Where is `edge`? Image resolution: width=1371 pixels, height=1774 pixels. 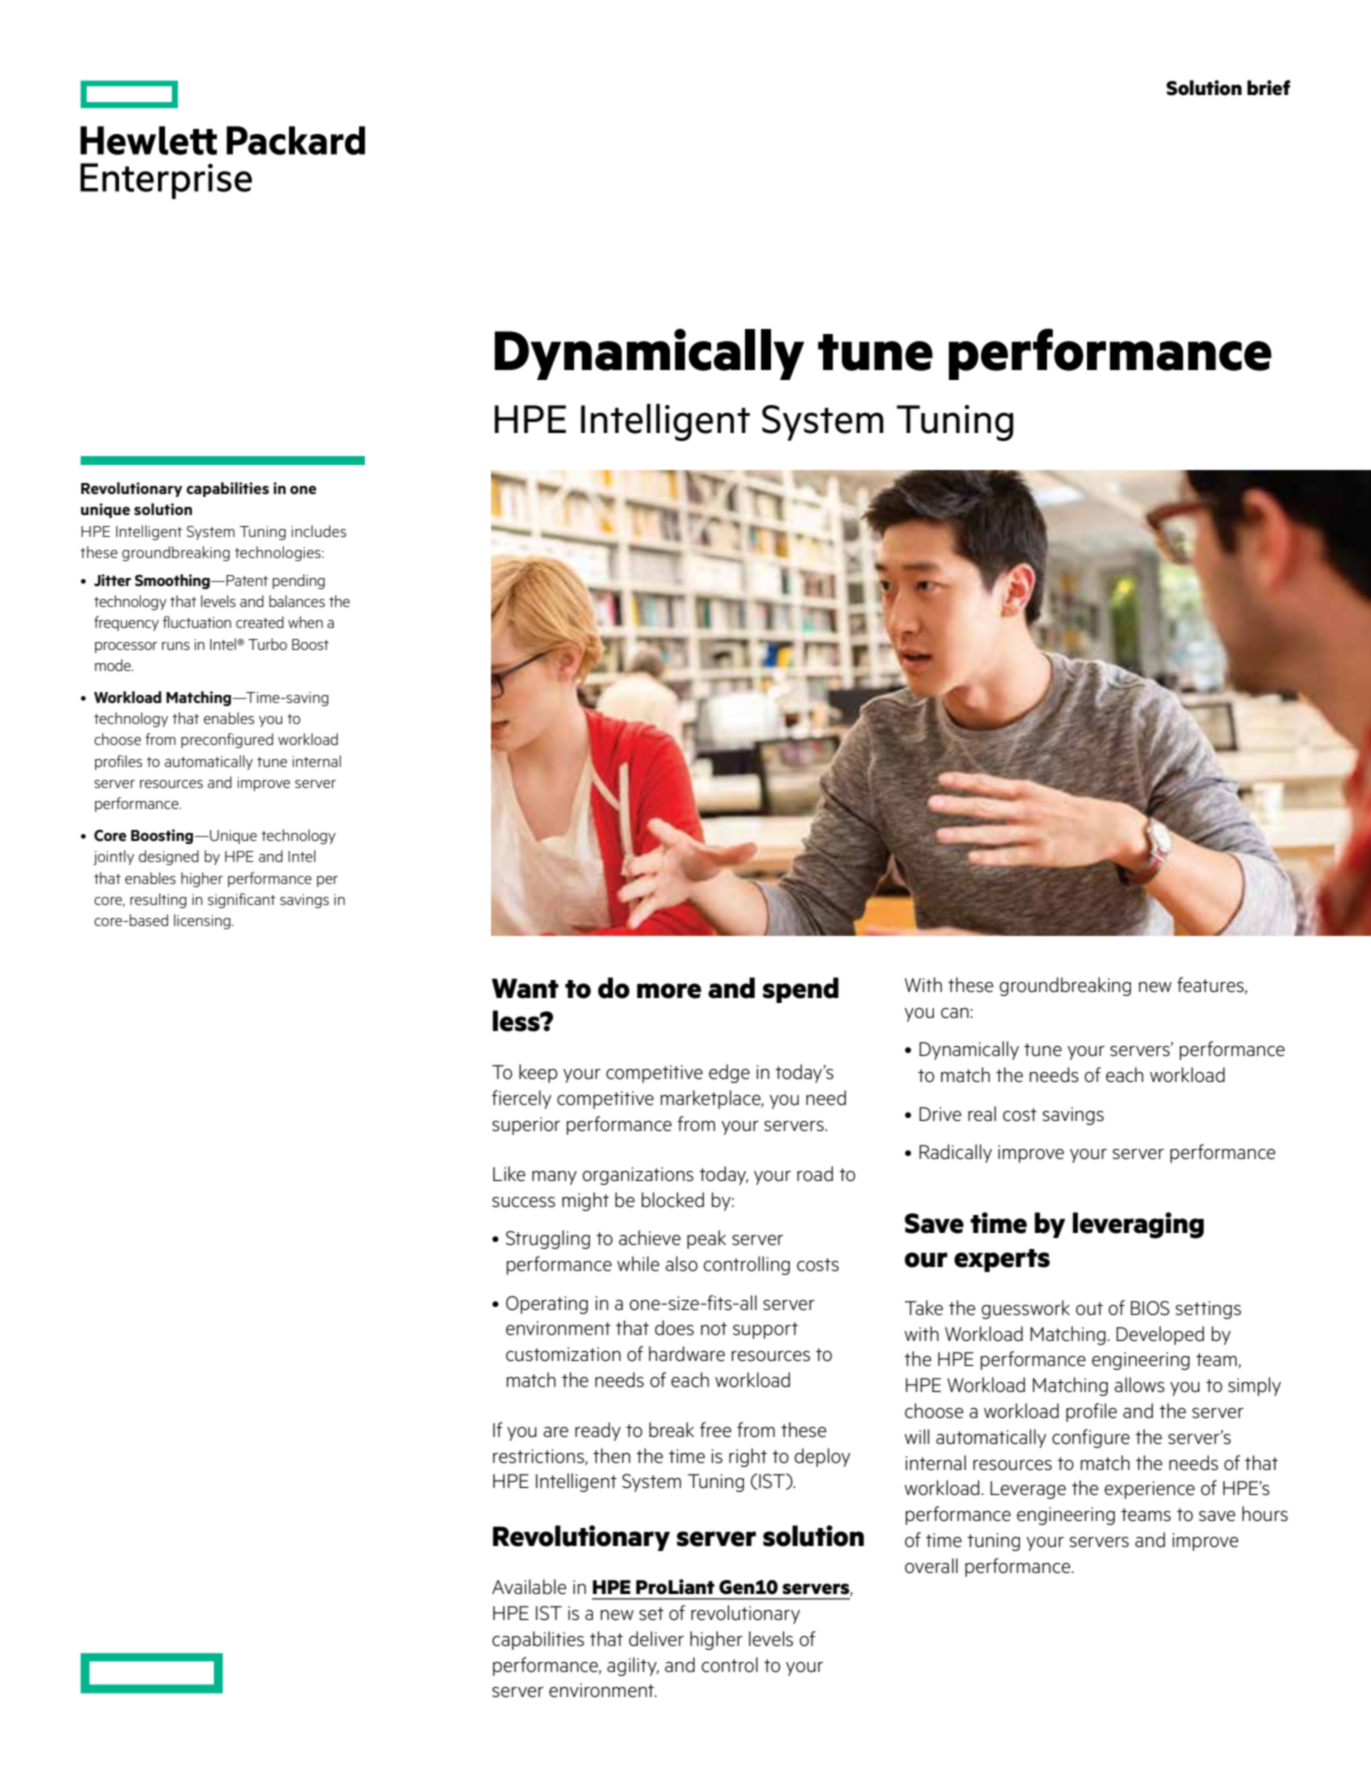 edge is located at coordinates (729, 1073).
